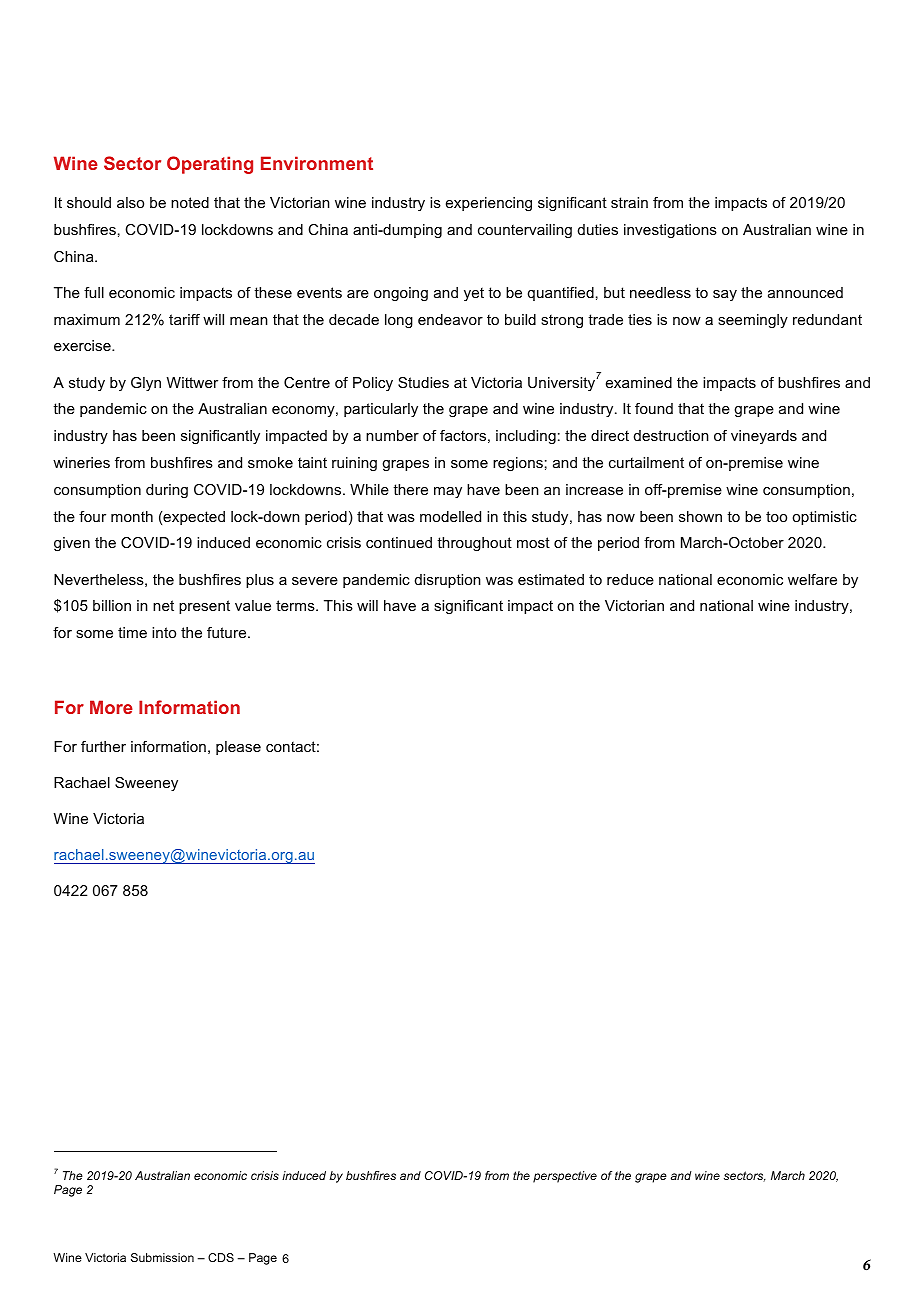 The image size is (924, 1308). I want to click on welfare, so click(812, 579).
